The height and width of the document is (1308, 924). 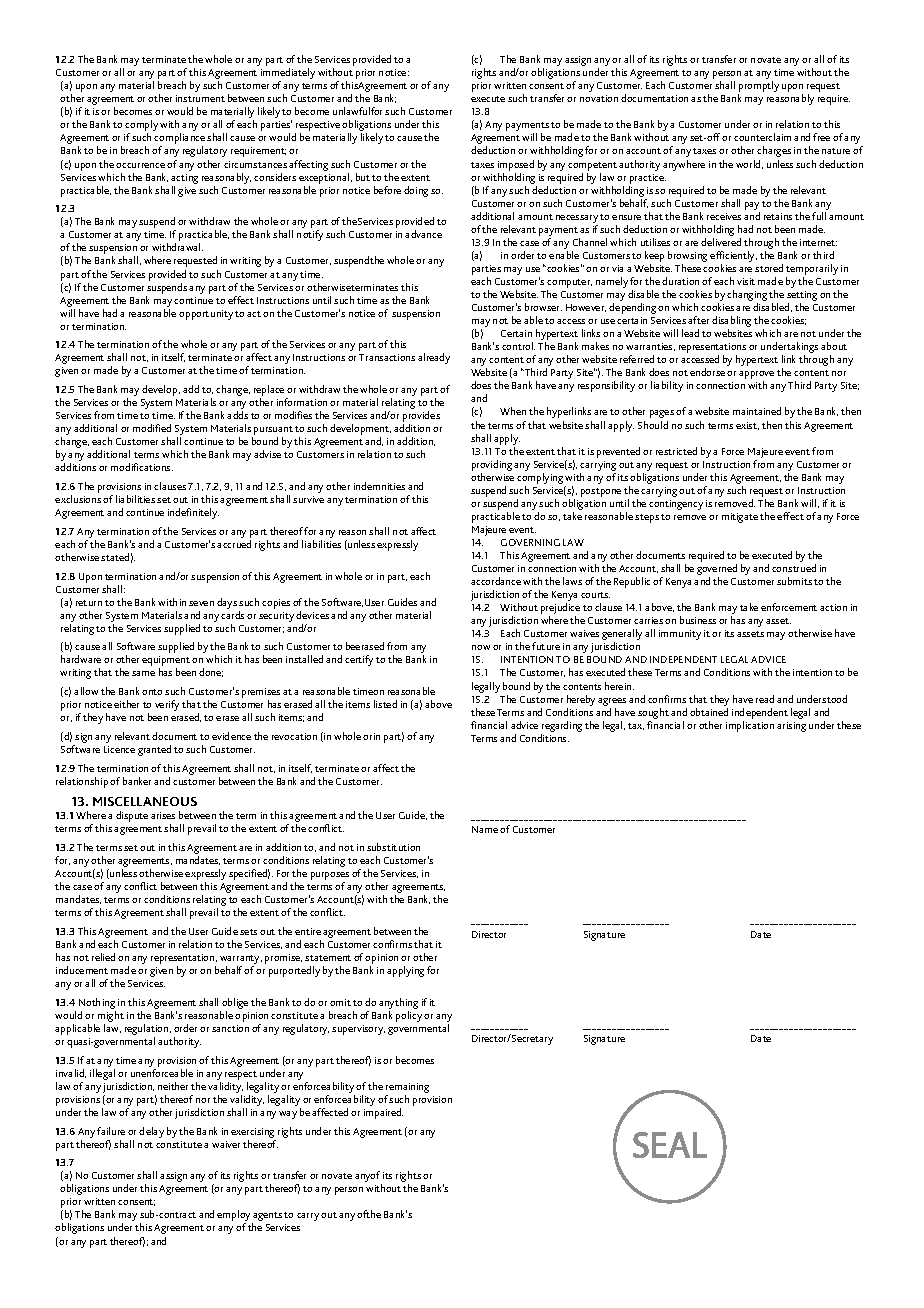 I want to click on substitution, so click(x=393, y=847).
